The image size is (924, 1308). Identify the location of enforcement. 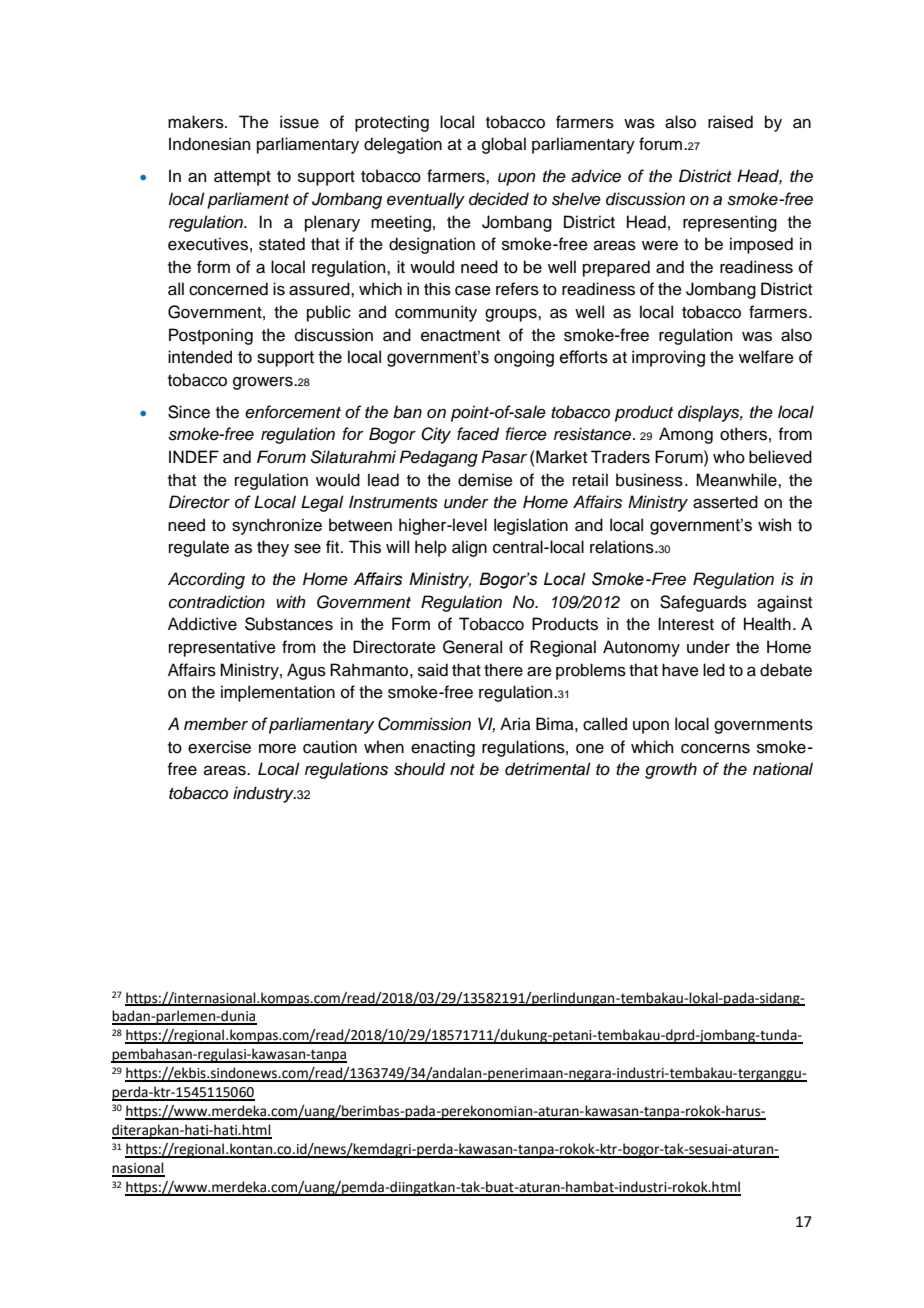
(293, 412).
